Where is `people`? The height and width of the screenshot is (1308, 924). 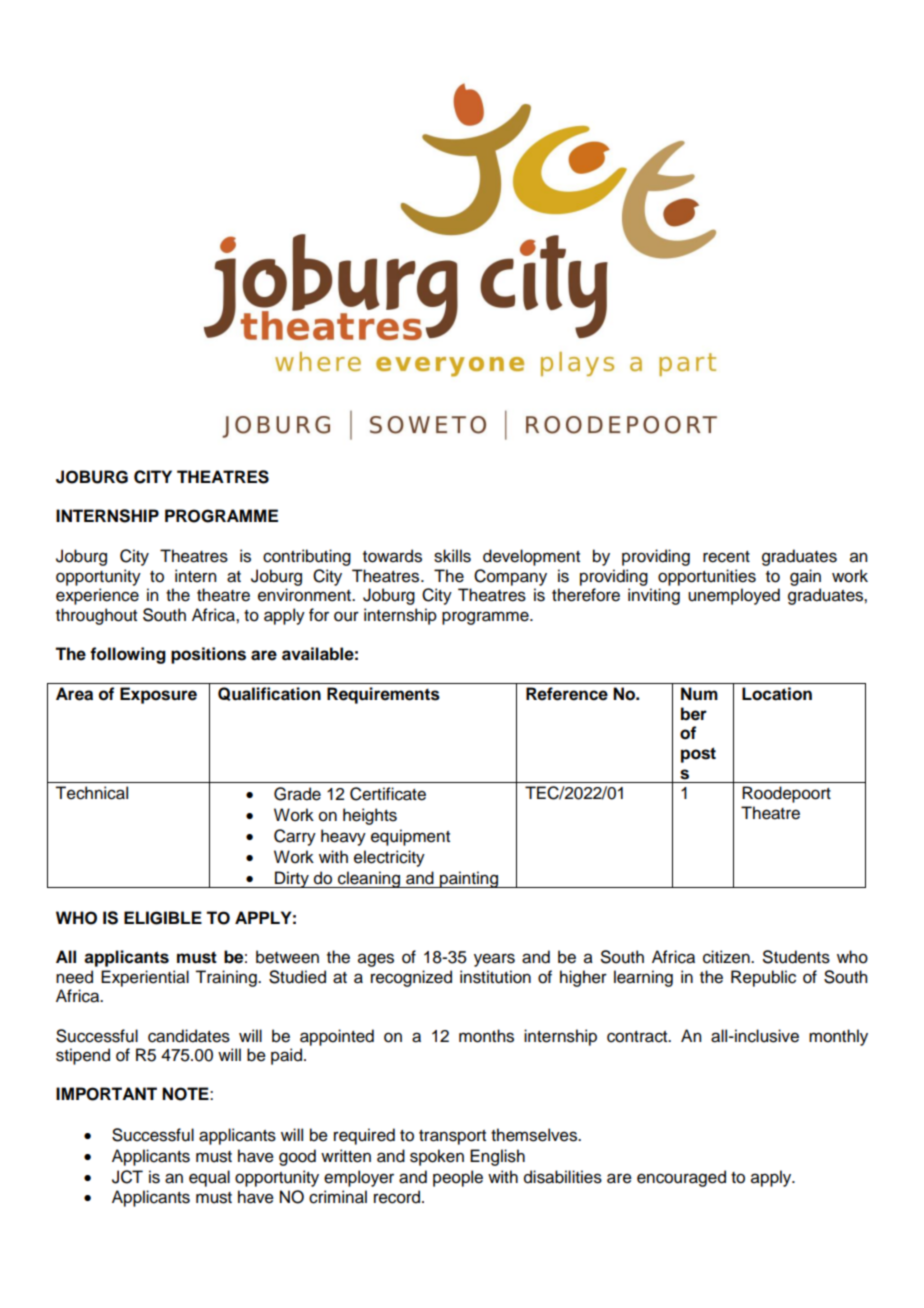 people is located at coordinates (458, 1178).
